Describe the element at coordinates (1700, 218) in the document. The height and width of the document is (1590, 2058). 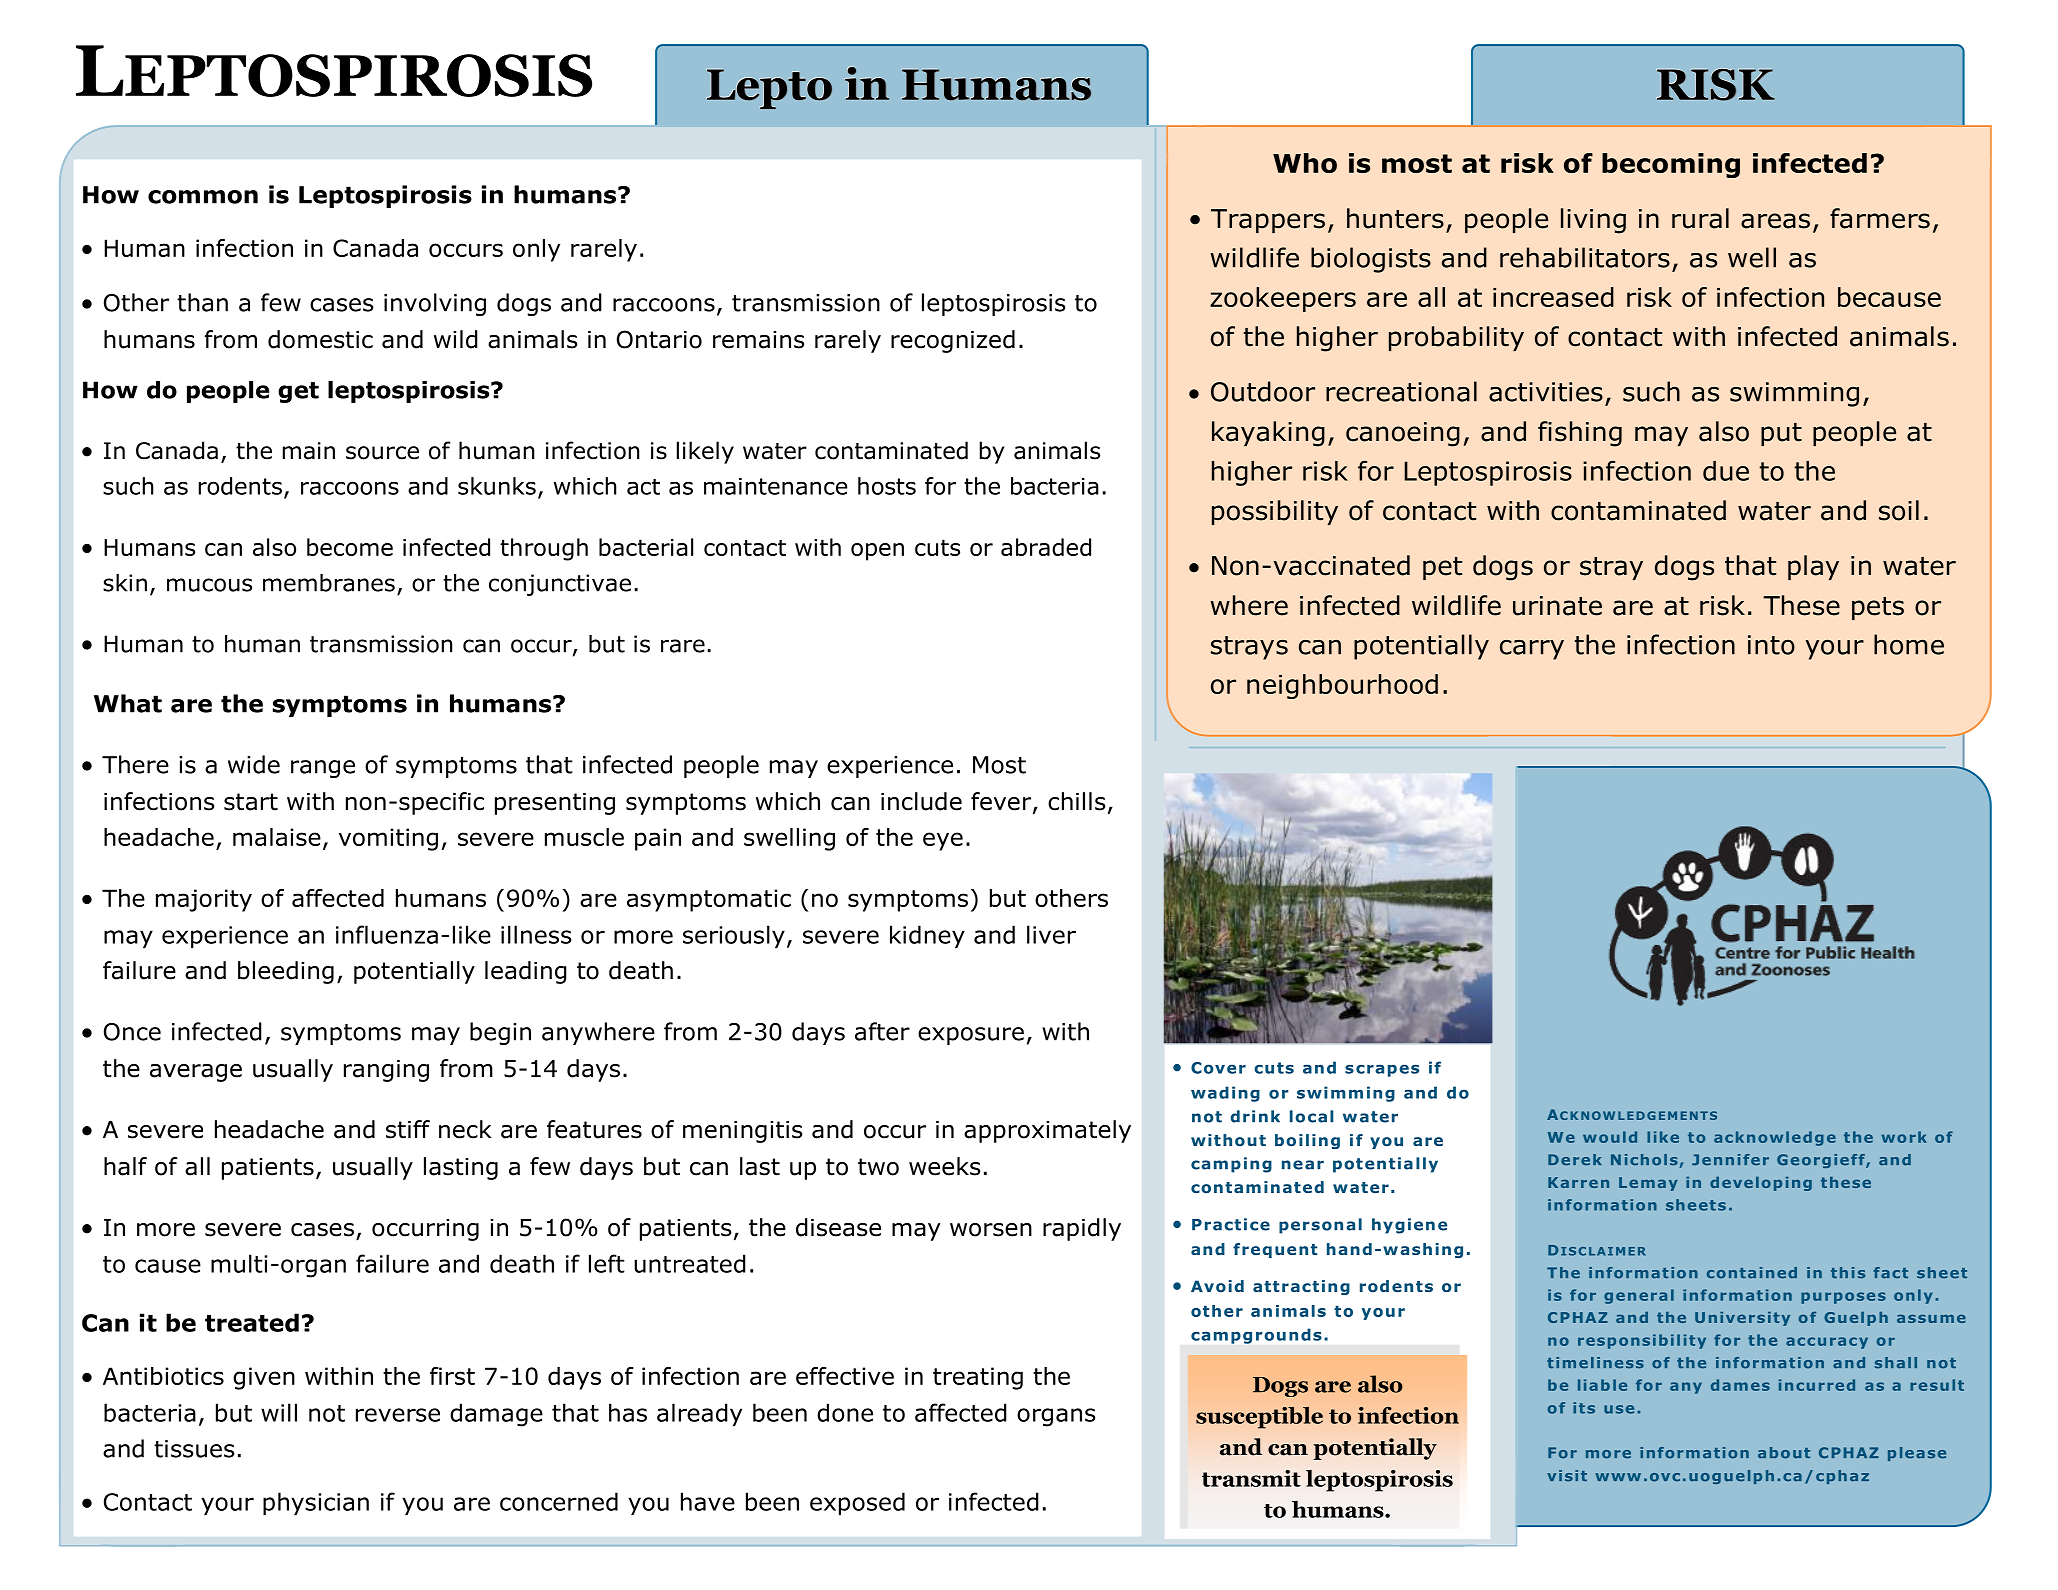
I see `rural` at that location.
